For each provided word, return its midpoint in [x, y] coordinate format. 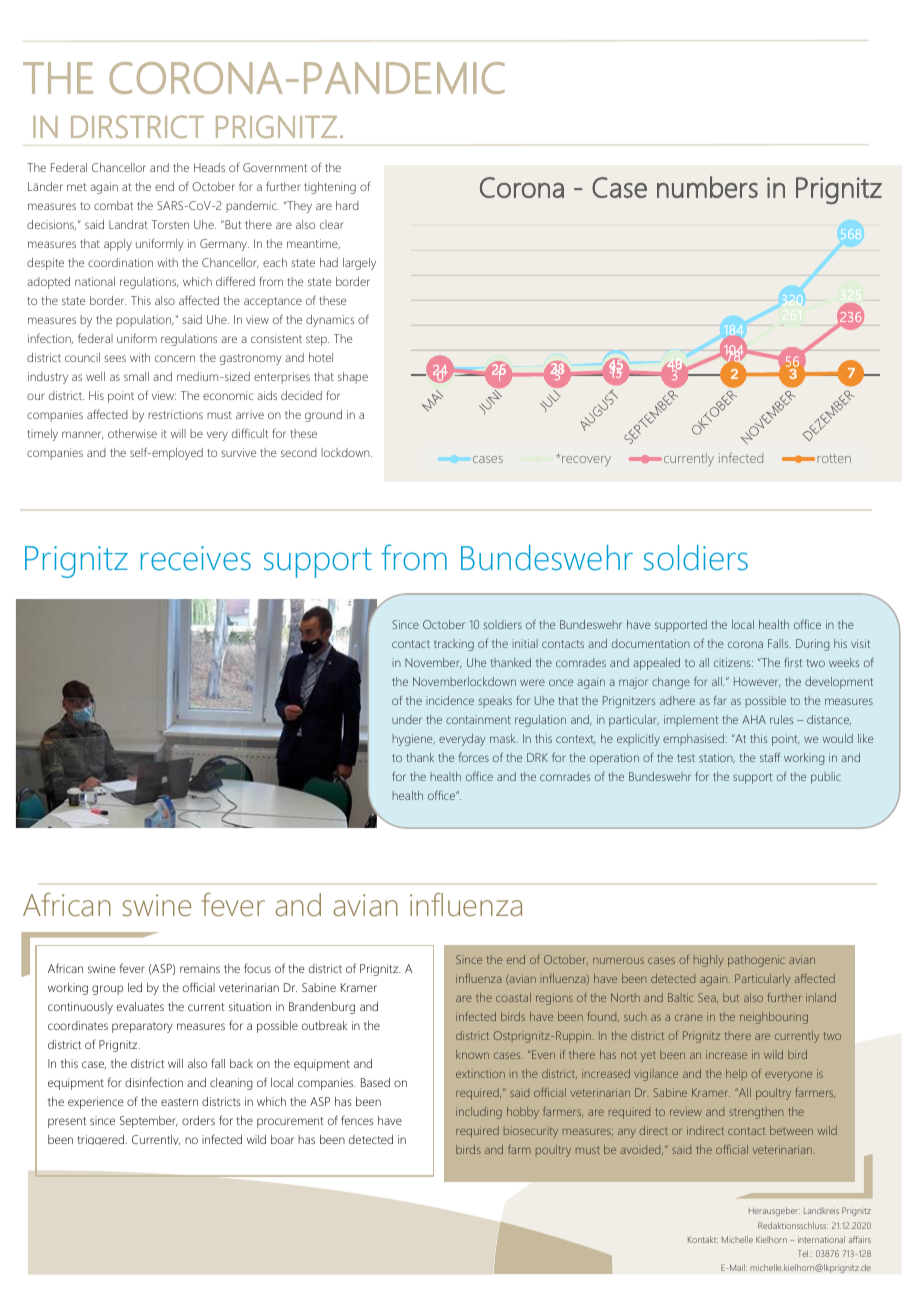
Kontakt [703, 1239]
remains [200, 968]
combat [113, 205]
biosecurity [531, 1132]
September [149, 1122]
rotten [834, 458]
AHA [754, 719]
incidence [450, 700]
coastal [513, 997]
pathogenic [756, 961]
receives [196, 558]
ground [323, 416]
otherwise [132, 433]
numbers [707, 187]
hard [347, 205]
